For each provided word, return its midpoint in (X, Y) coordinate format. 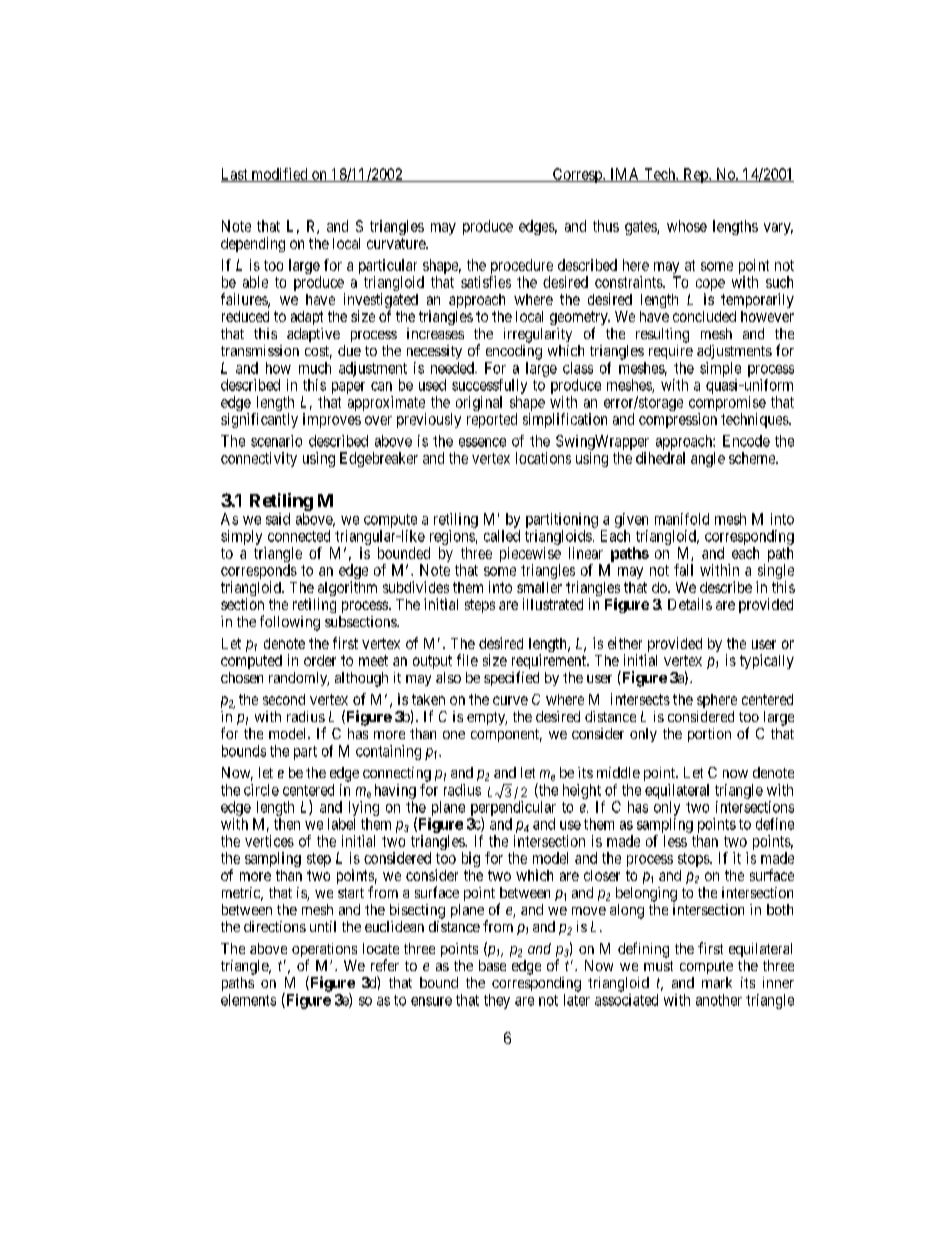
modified (279, 175)
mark (717, 982)
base (492, 965)
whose (687, 226)
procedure (521, 268)
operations (324, 951)
